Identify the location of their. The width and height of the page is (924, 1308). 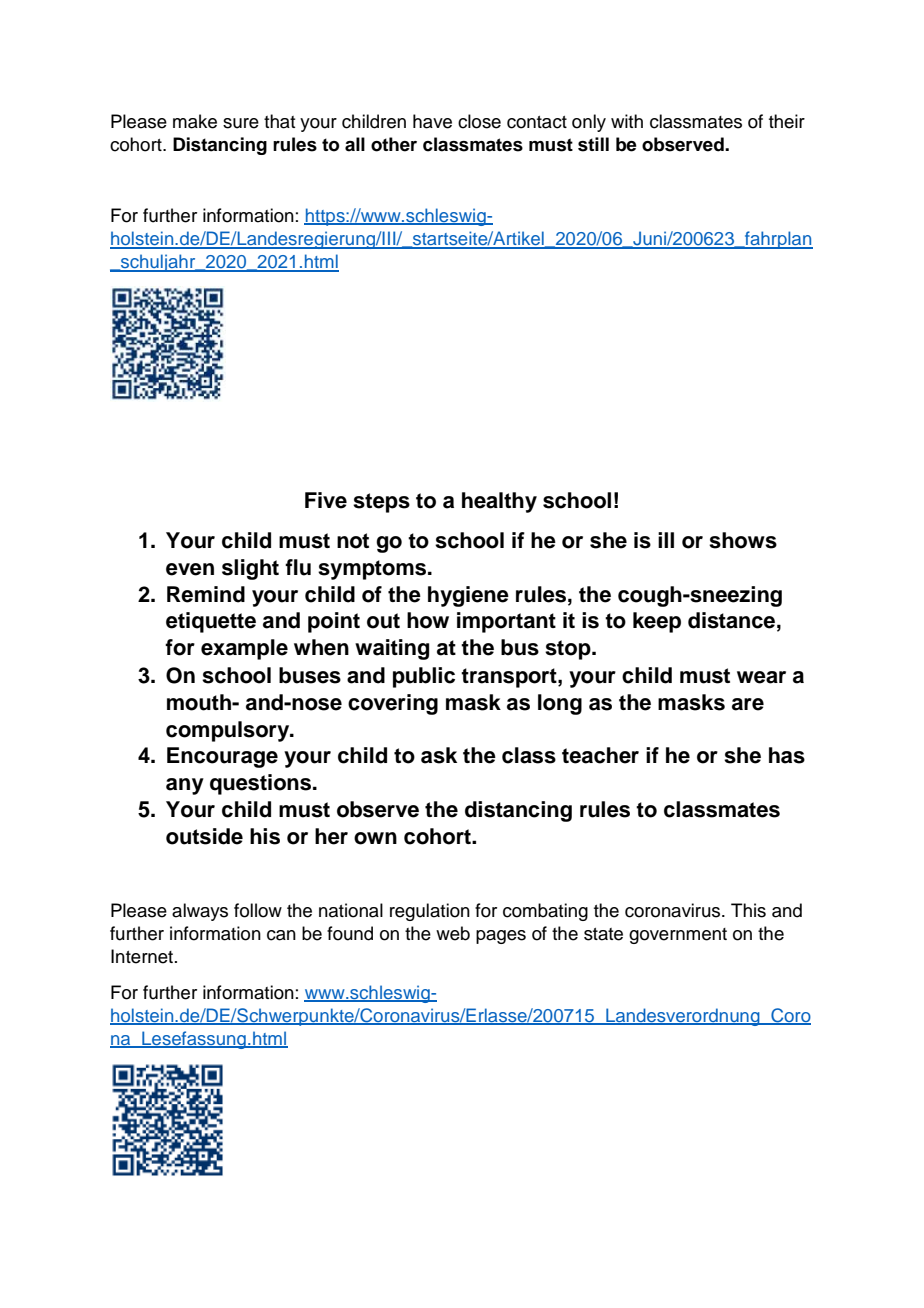
(787, 121).
